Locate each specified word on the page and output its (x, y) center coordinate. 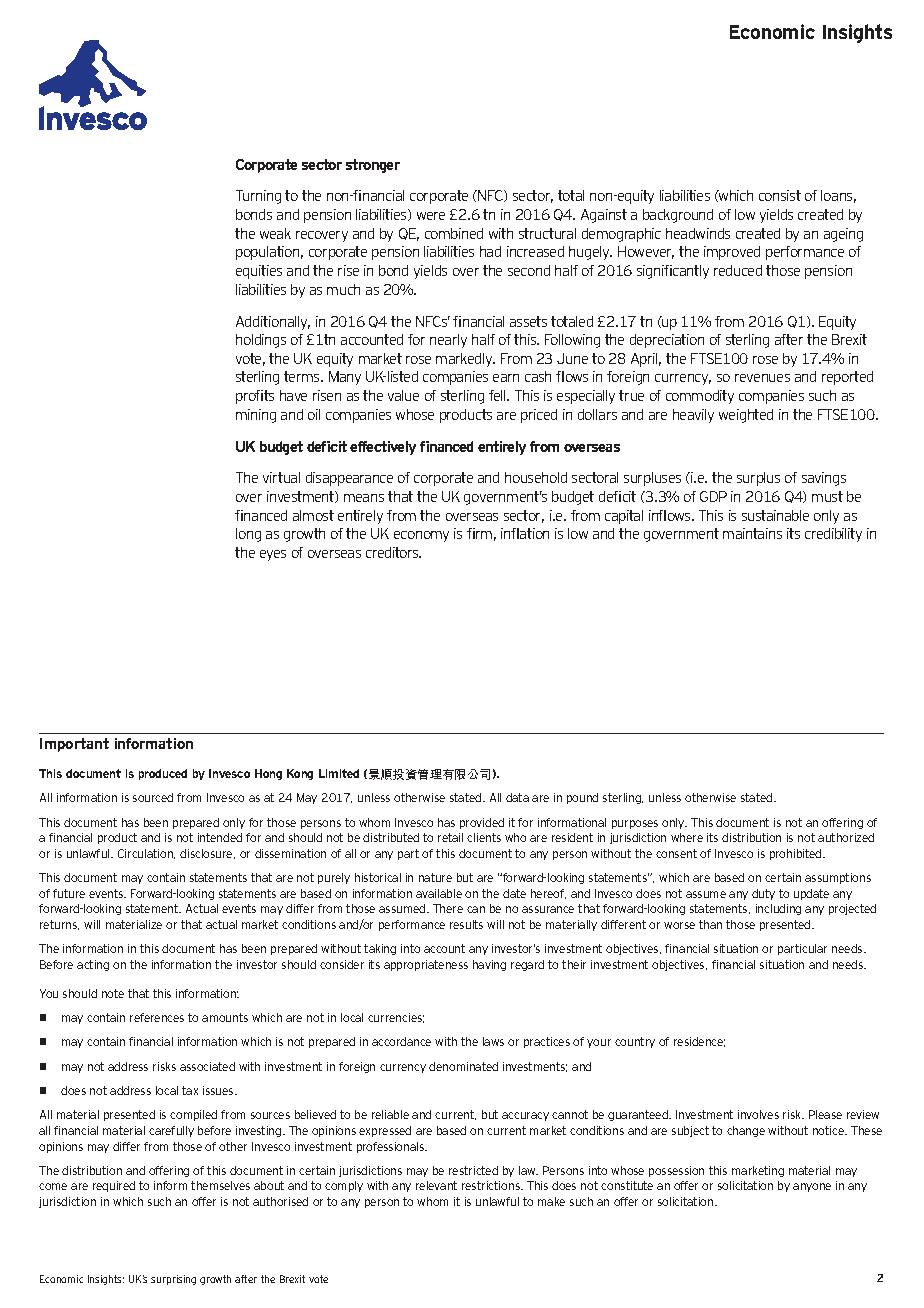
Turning (258, 197)
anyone (812, 1187)
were (431, 216)
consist (780, 195)
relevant (436, 1185)
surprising (173, 1280)
